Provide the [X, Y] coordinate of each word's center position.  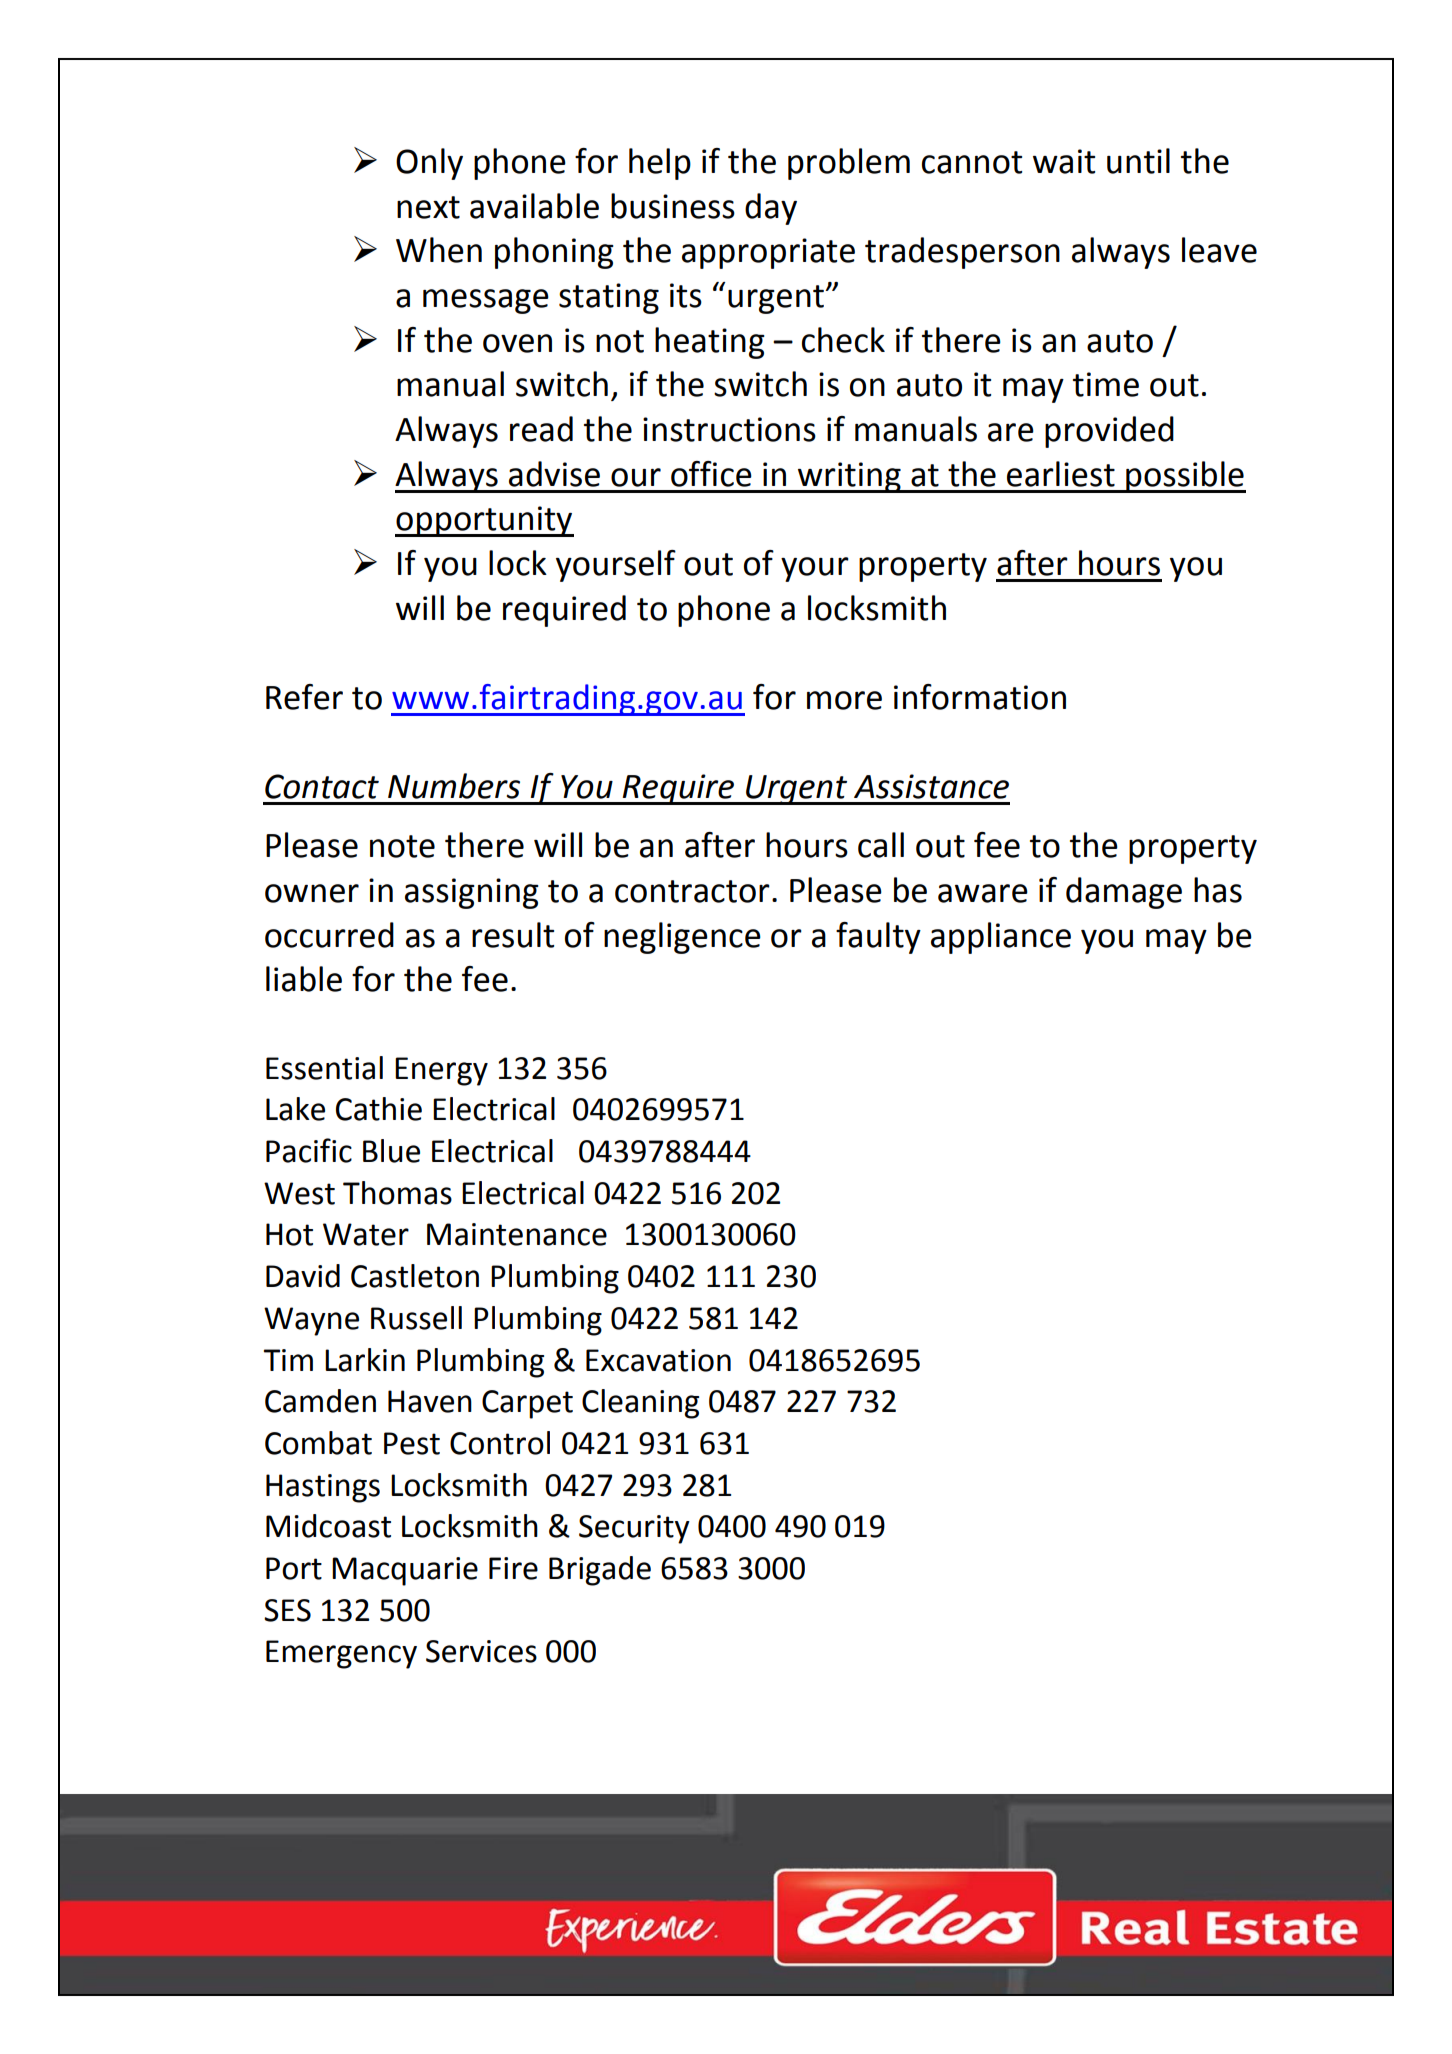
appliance [1001, 938]
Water [366, 1234]
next [428, 207]
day [771, 209]
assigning [472, 893]
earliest [1061, 474]
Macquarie [405, 1571]
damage [1124, 893]
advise [554, 474]
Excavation [658, 1360]
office [711, 474]
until [1138, 161]
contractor [692, 891]
